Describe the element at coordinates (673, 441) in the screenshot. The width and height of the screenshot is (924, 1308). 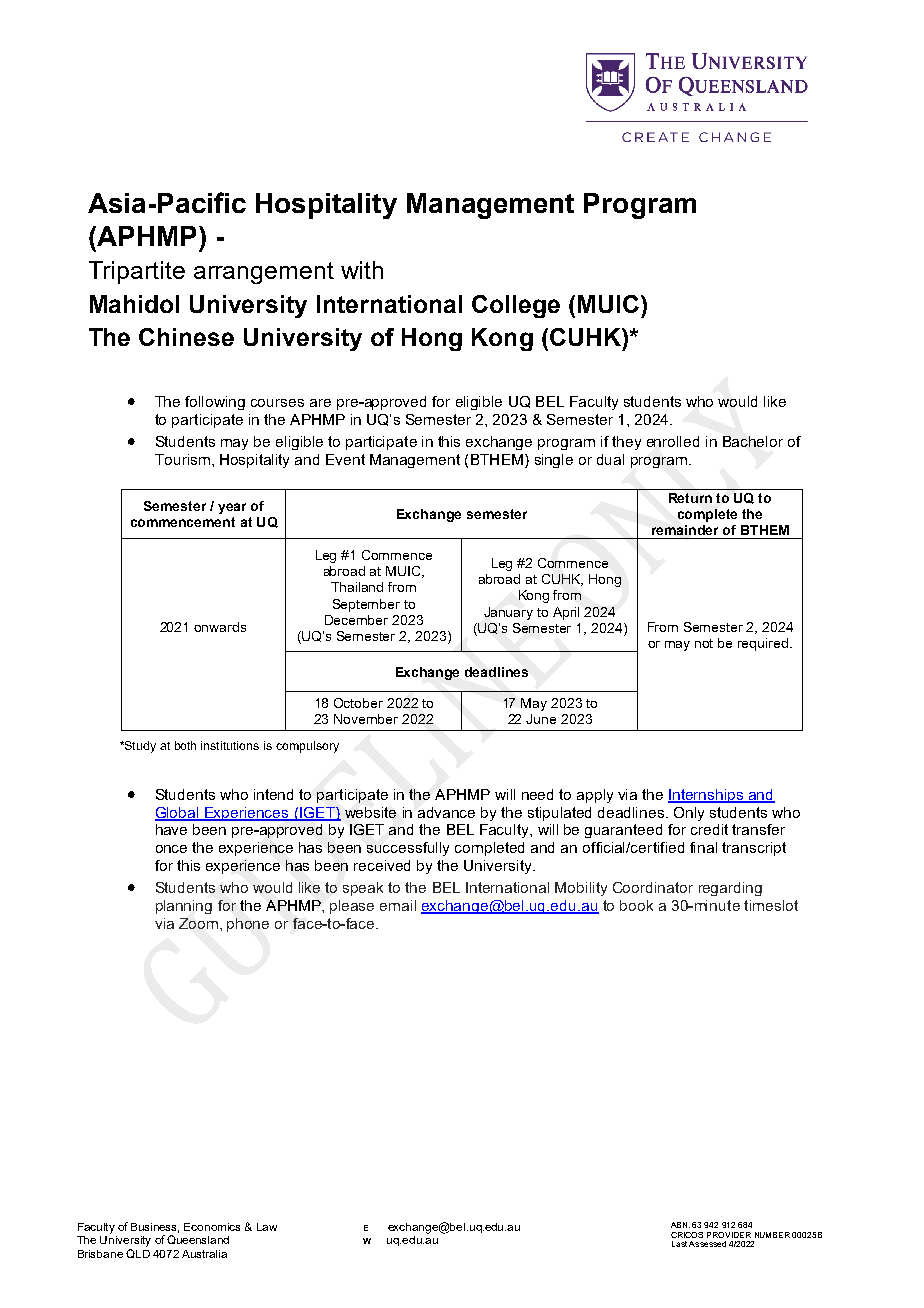
I see `enrolled` at that location.
